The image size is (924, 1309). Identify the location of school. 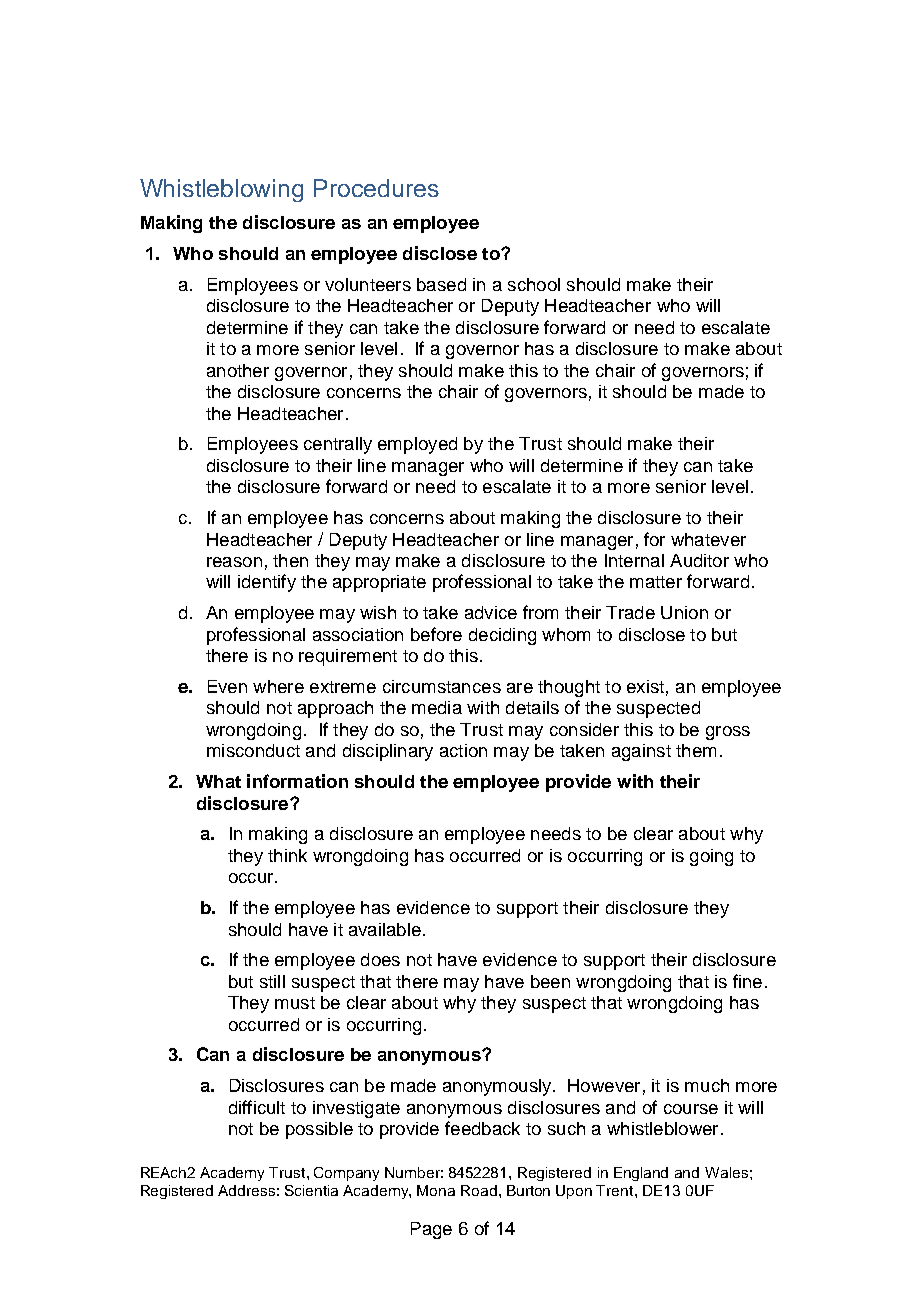
(534, 284).
